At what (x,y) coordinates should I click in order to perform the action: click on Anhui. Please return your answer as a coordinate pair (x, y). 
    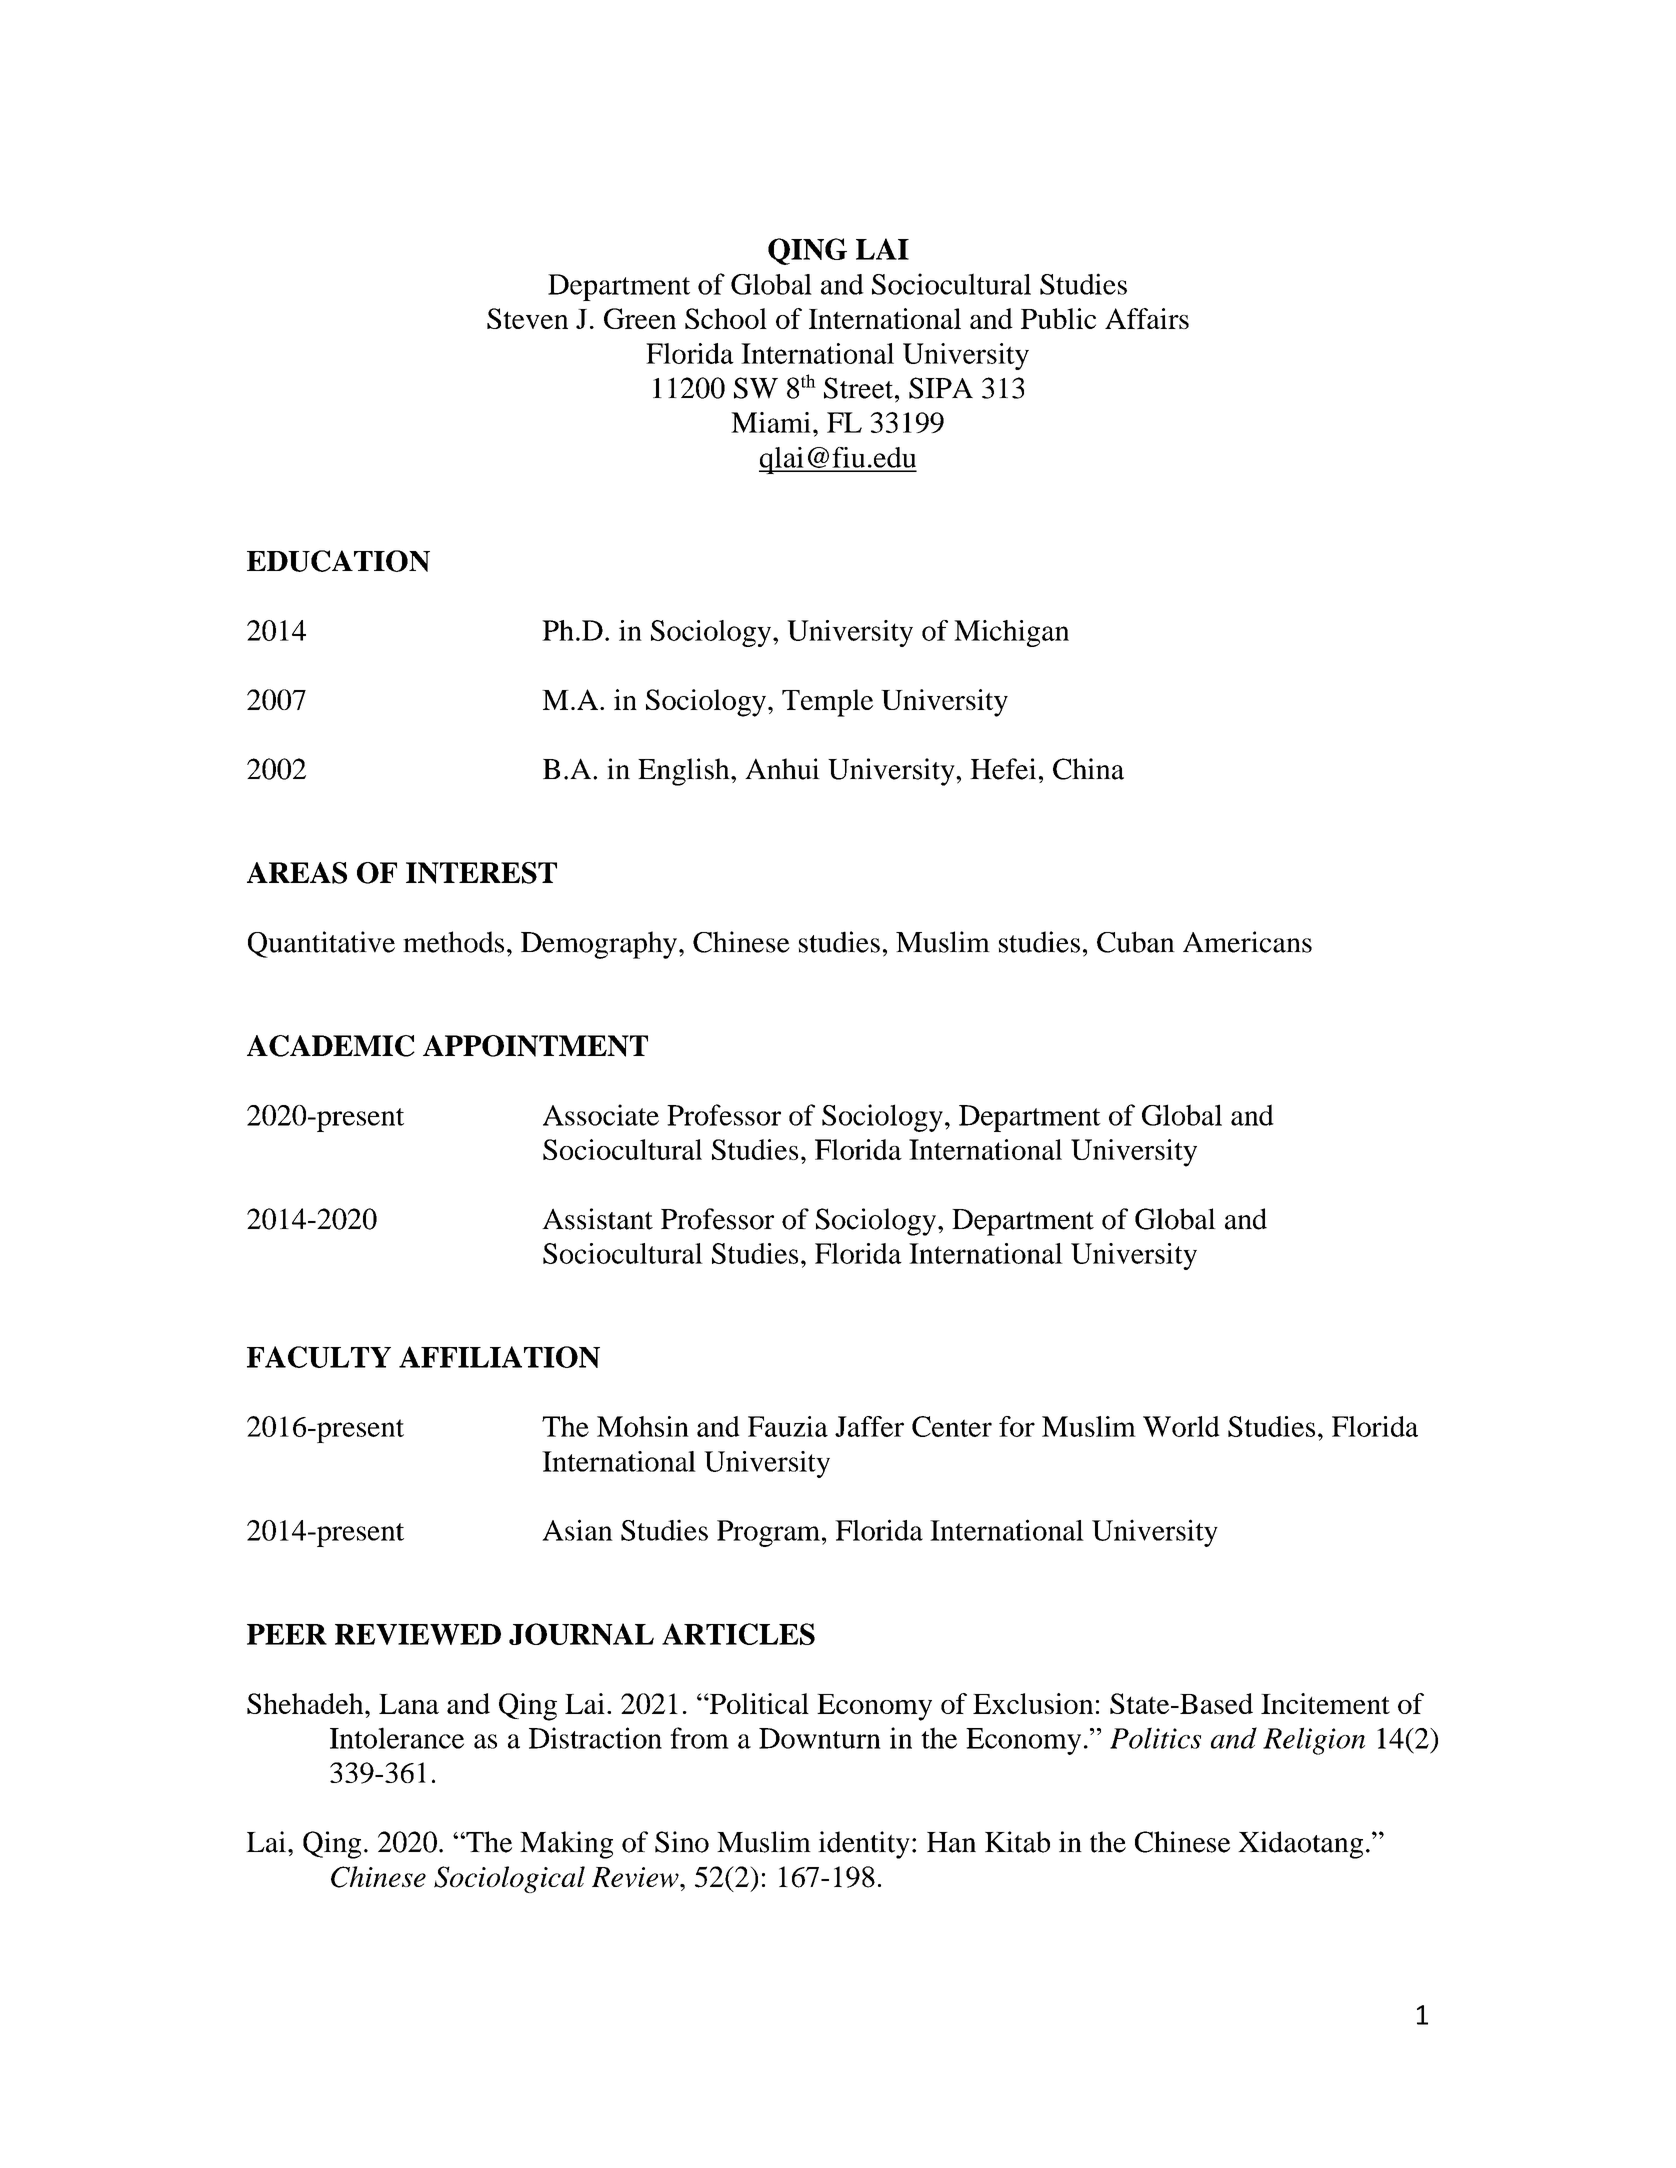
    Looking at the image, I should click on (782, 769).
